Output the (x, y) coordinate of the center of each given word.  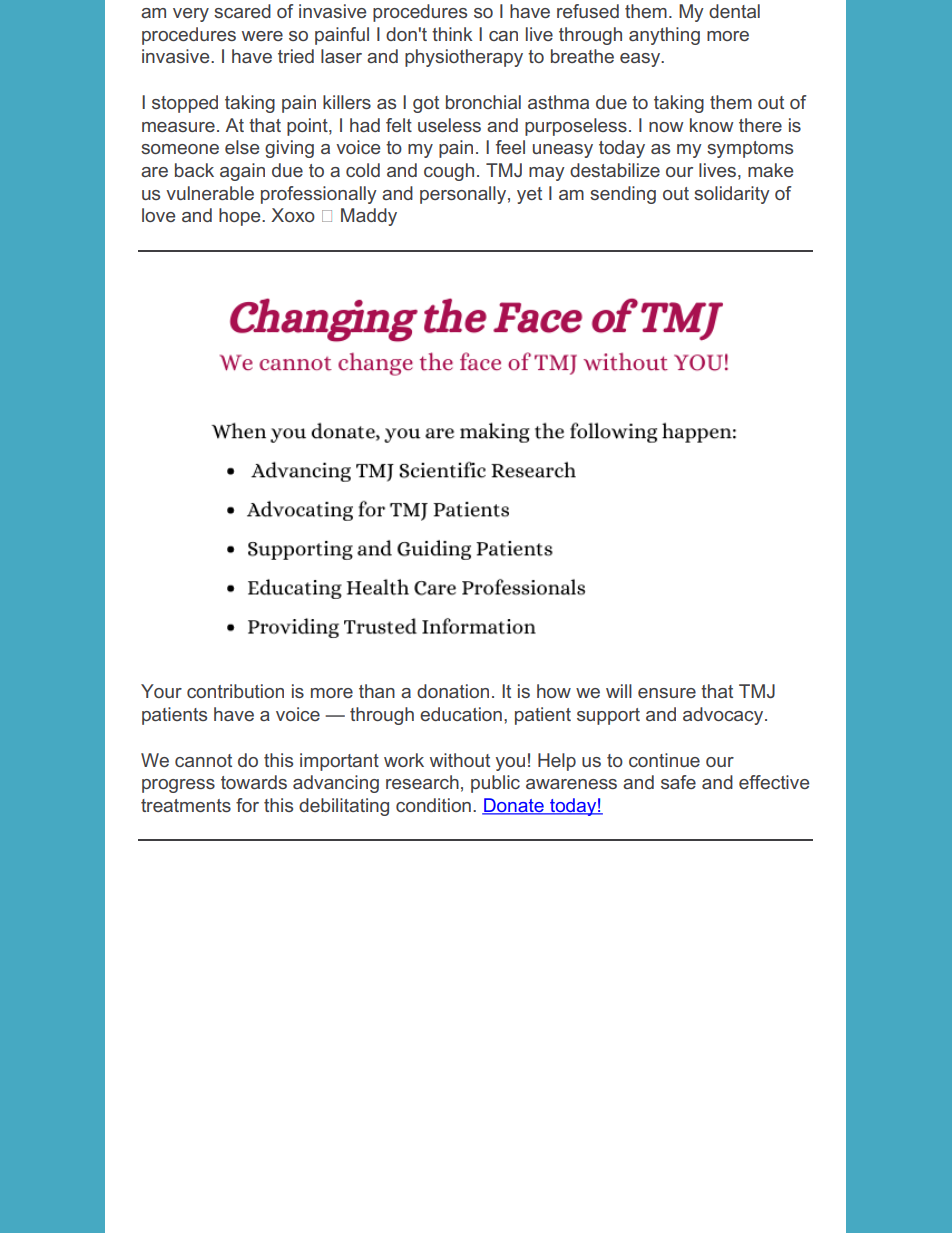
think (452, 34)
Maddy (369, 217)
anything (664, 36)
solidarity (732, 195)
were (262, 36)
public (495, 784)
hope (241, 217)
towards (254, 782)
